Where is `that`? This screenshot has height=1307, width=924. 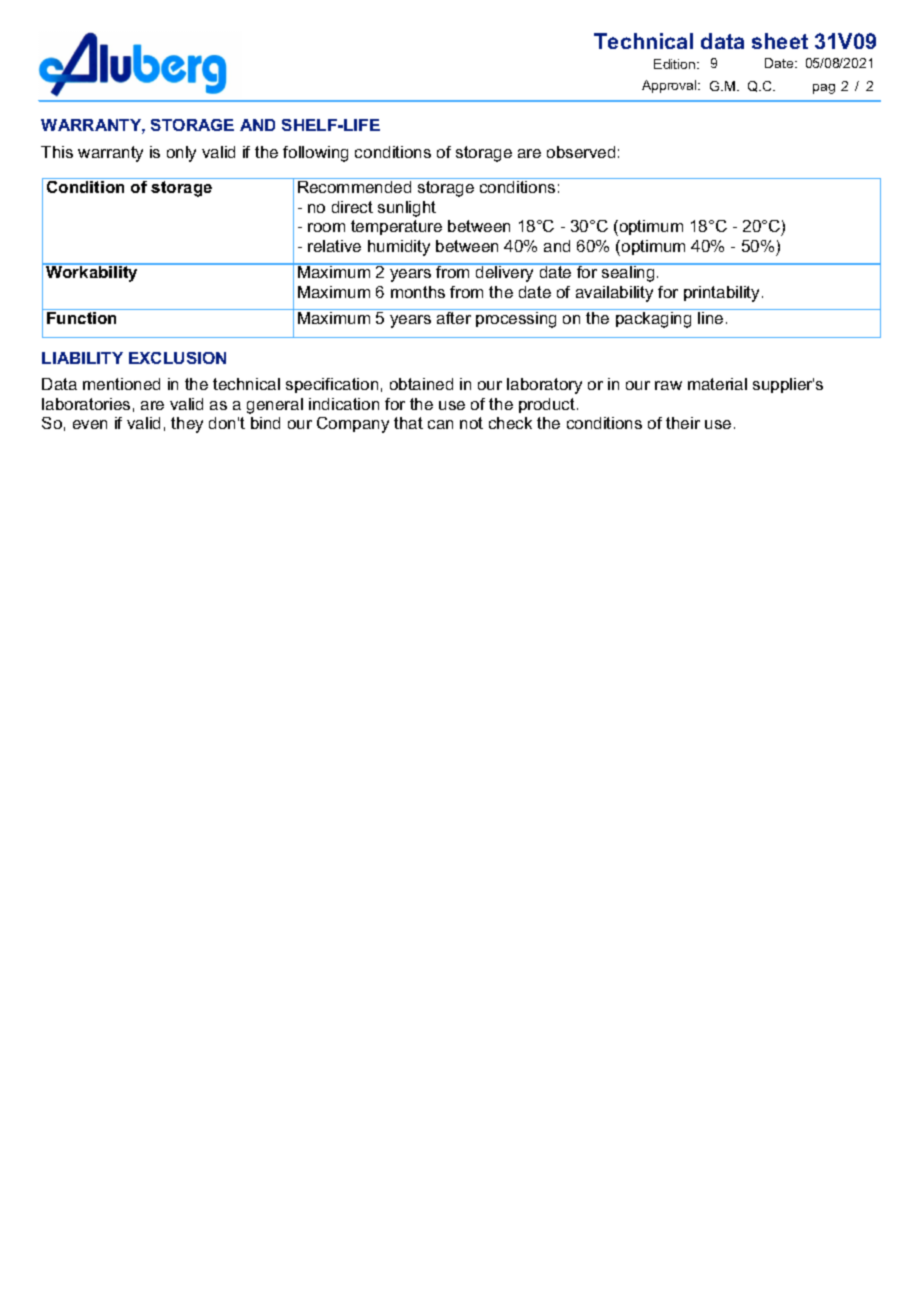
that is located at coordinates (408, 423).
